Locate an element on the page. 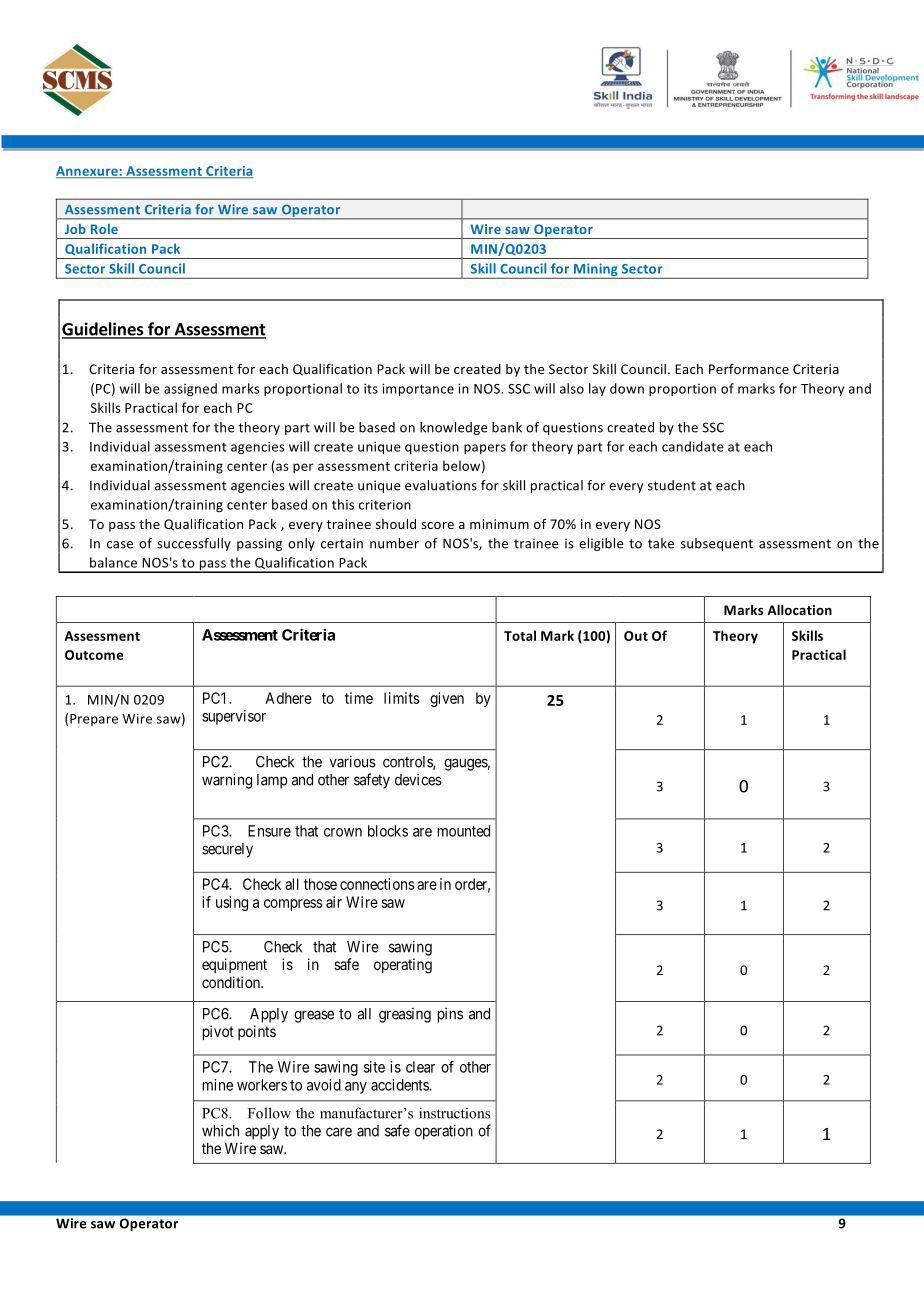  given is located at coordinates (447, 699).
